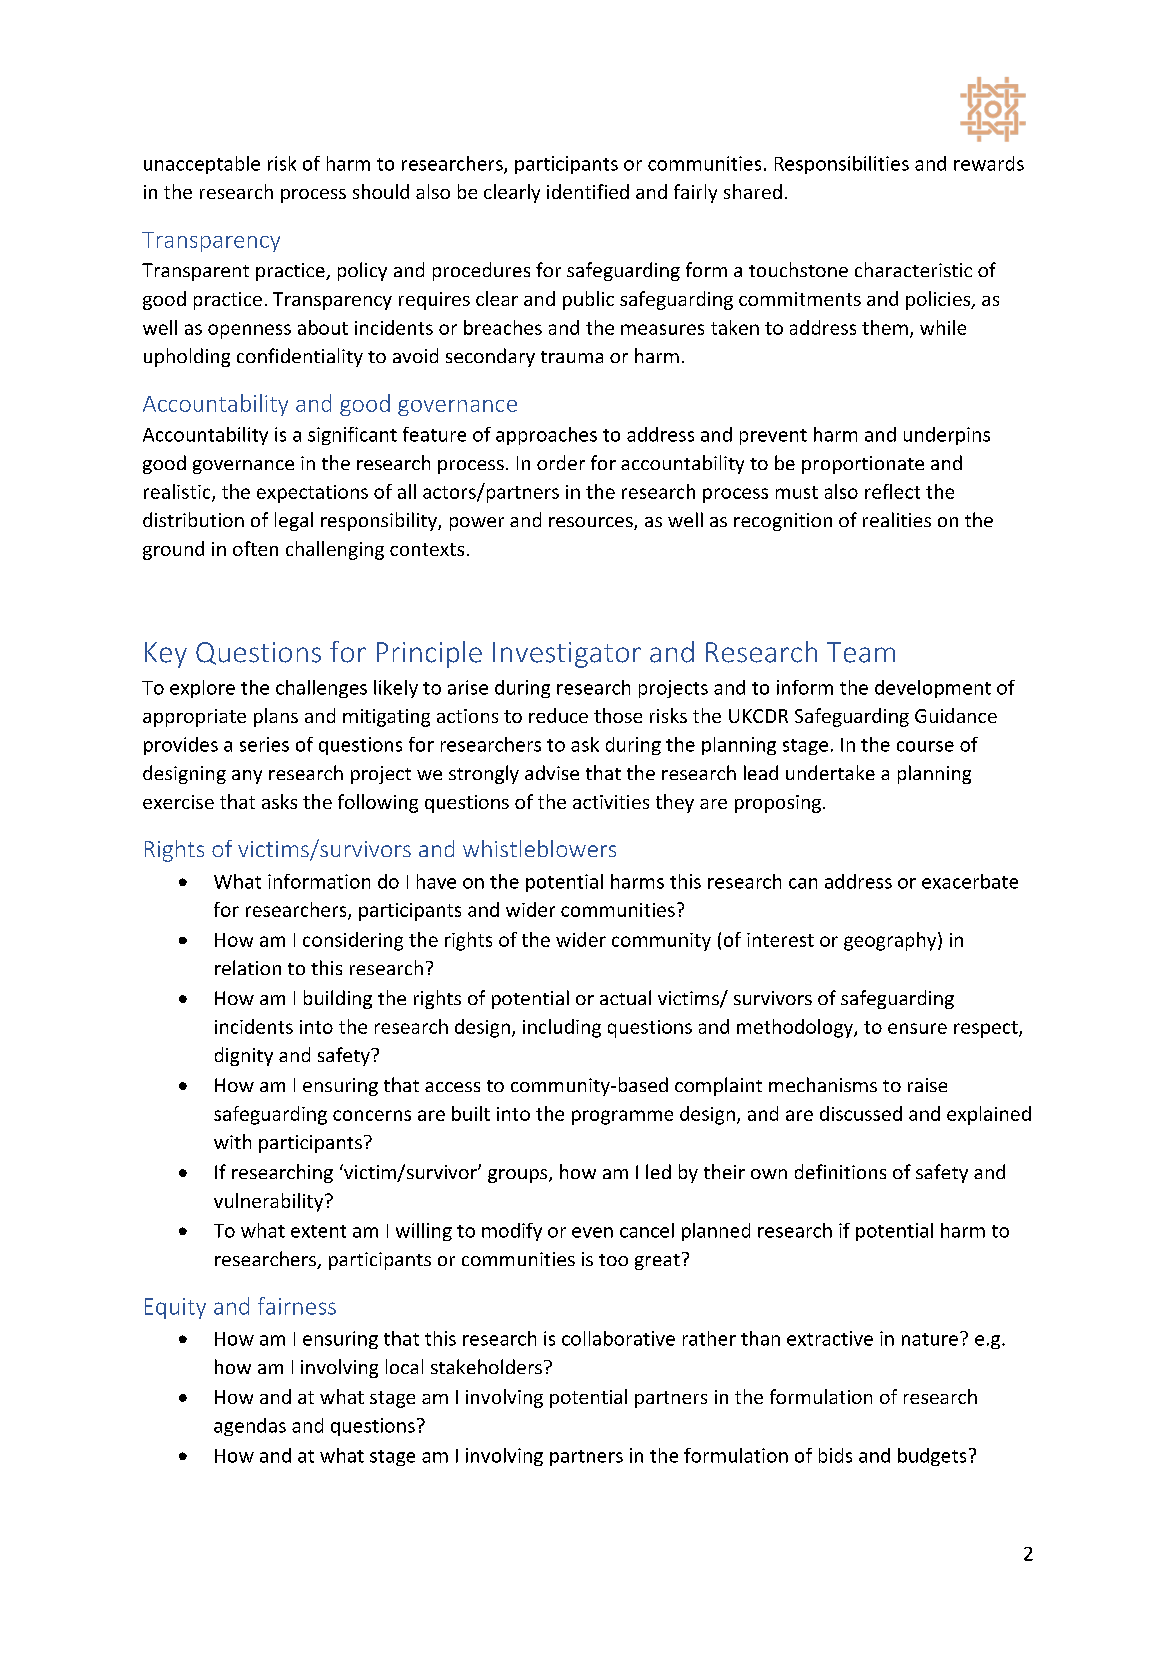 The image size is (1176, 1663). I want to click on collaborative, so click(618, 1338).
